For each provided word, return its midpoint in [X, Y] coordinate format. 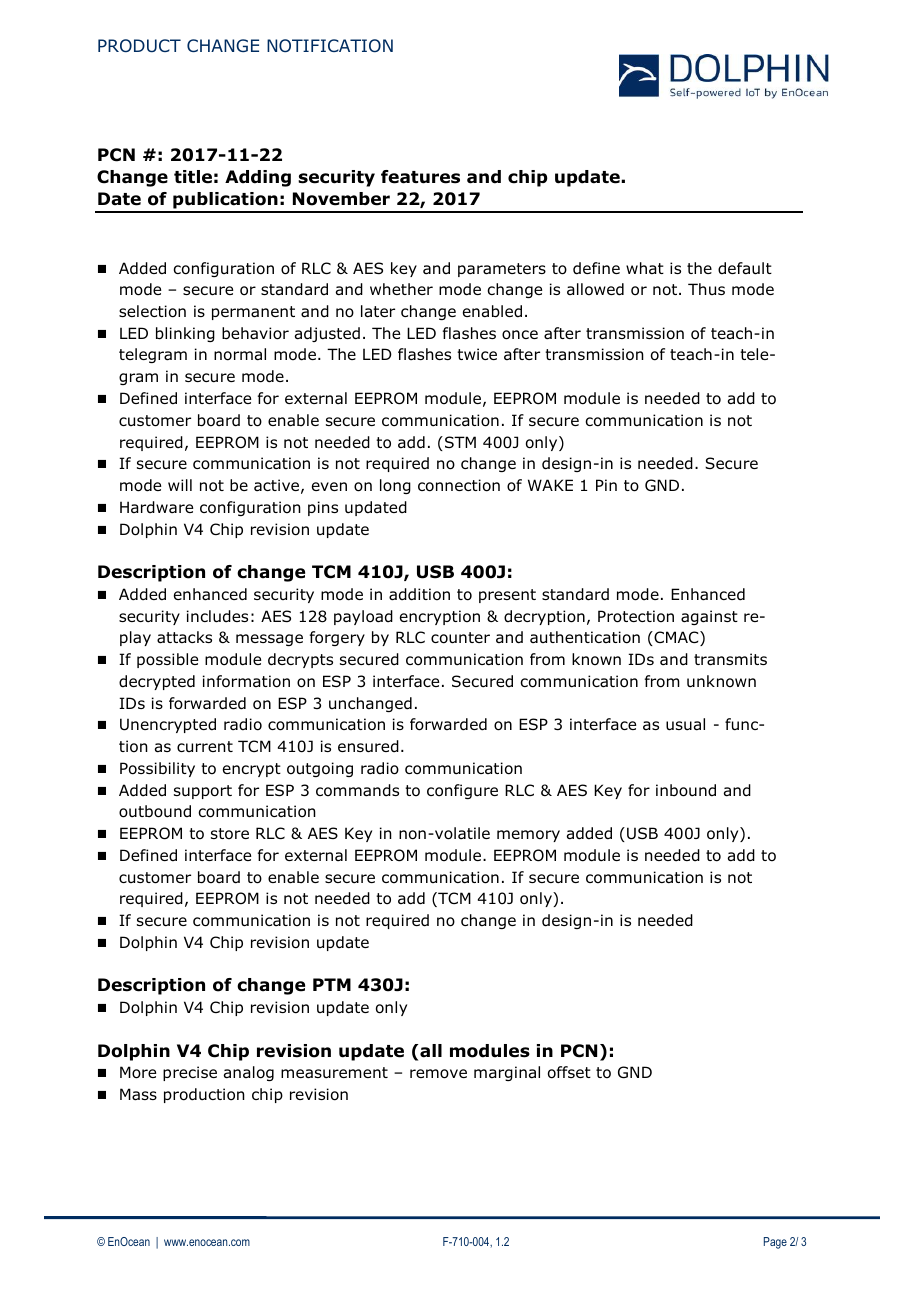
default [745, 268]
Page [775, 1243]
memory [528, 836]
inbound [686, 790]
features [420, 177]
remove [438, 1074]
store [230, 834]
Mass [138, 1094]
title [193, 177]
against [709, 617]
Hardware [156, 507]
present [507, 596]
